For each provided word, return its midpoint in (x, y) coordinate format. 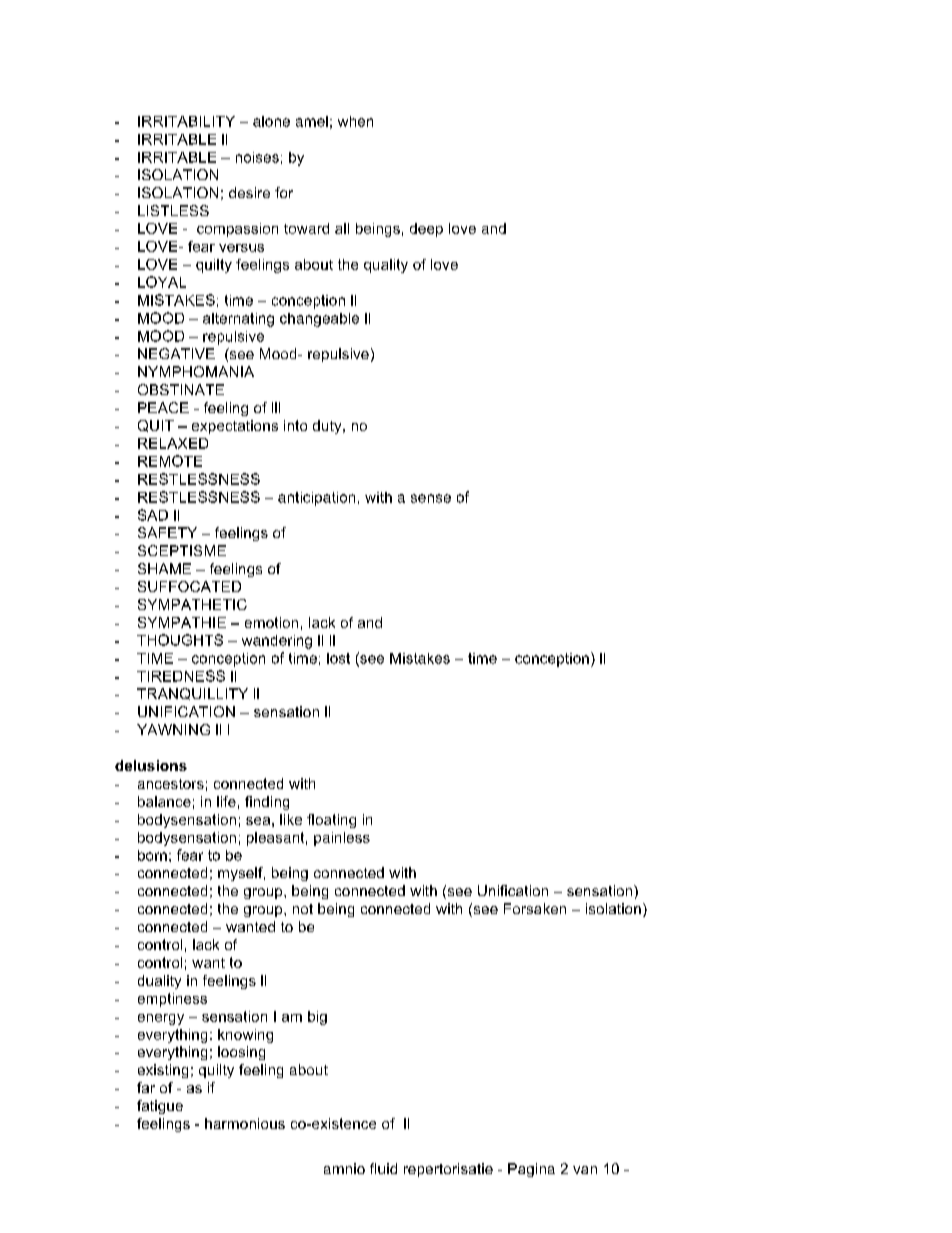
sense (431, 498)
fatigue (160, 1107)
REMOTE (170, 461)
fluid (383, 1168)
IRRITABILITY (186, 121)
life (226, 801)
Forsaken (535, 908)
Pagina (531, 1170)
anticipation (316, 499)
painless (342, 839)
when (355, 121)
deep (426, 230)
